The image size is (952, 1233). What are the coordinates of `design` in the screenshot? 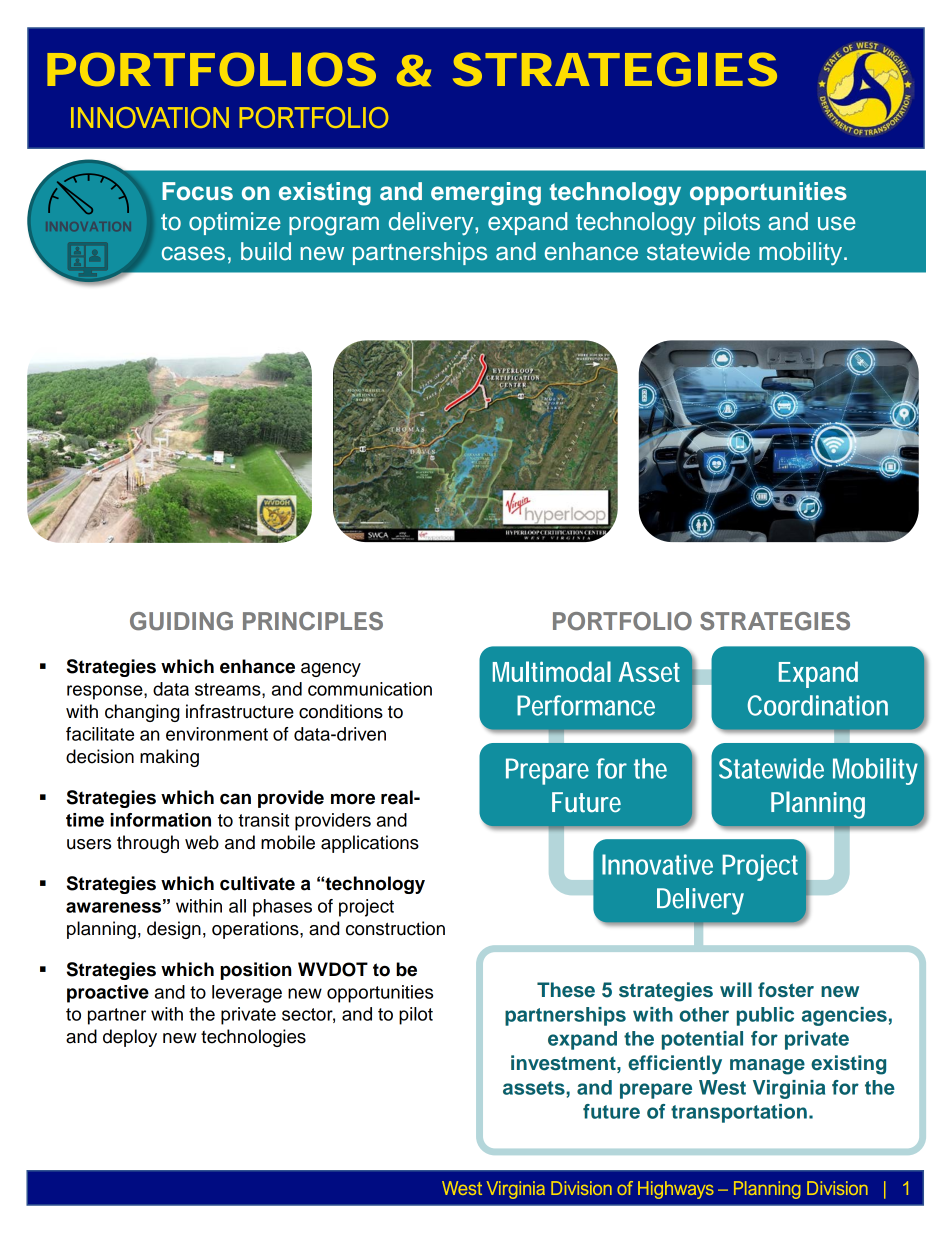 It's located at (174, 930).
